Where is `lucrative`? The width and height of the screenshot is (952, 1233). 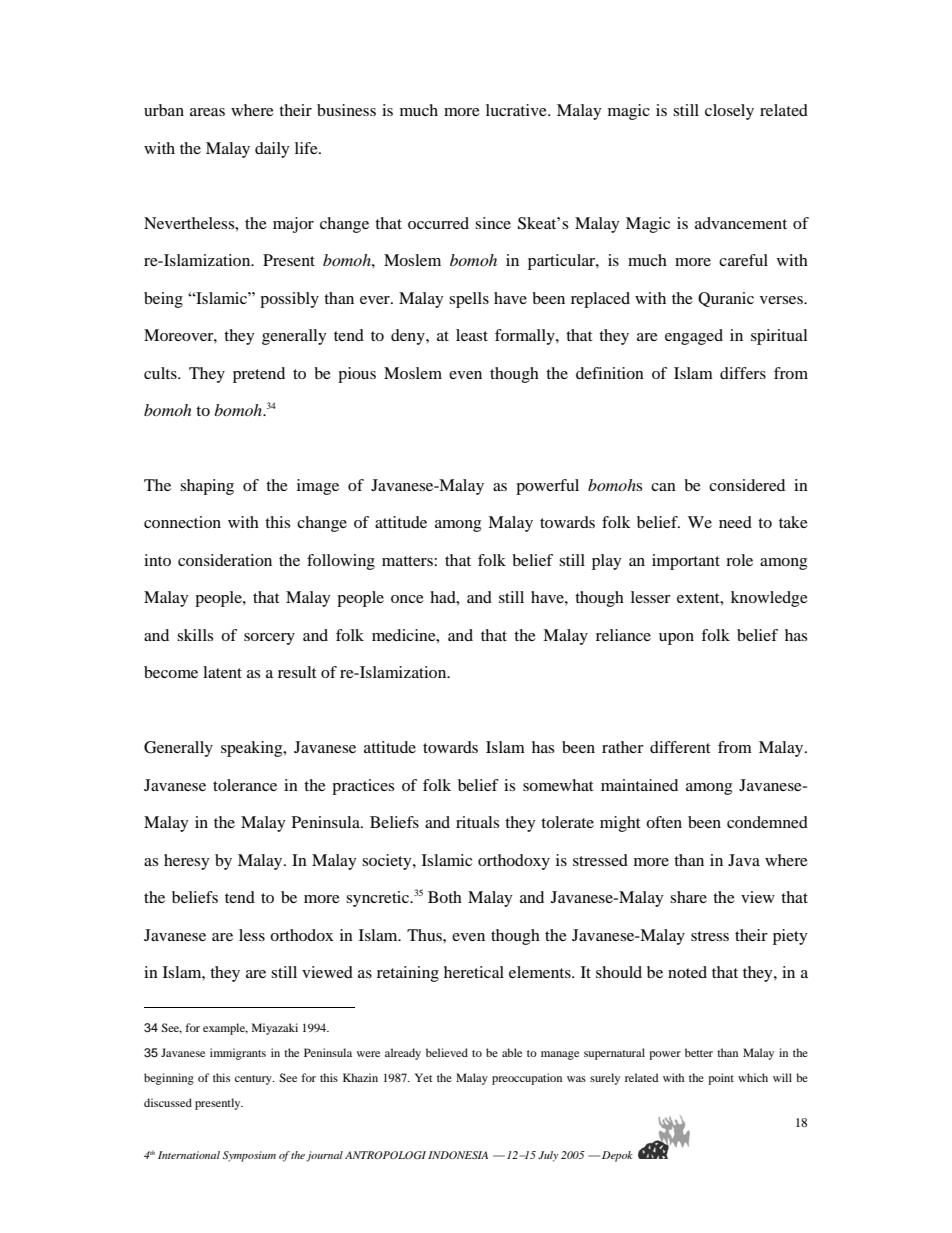
lucrative is located at coordinates (517, 110).
